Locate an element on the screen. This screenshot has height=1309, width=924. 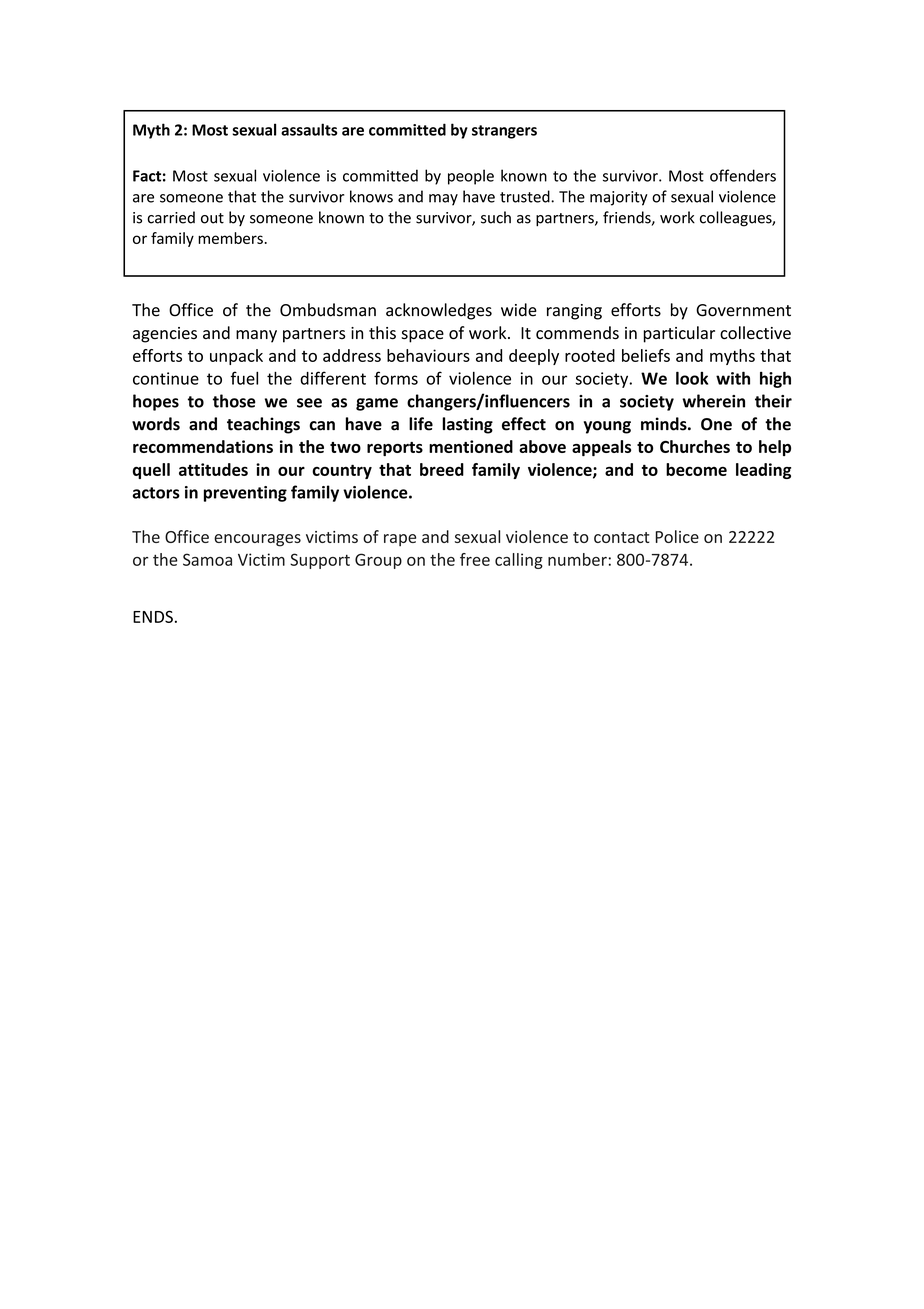
Police is located at coordinates (677, 536).
